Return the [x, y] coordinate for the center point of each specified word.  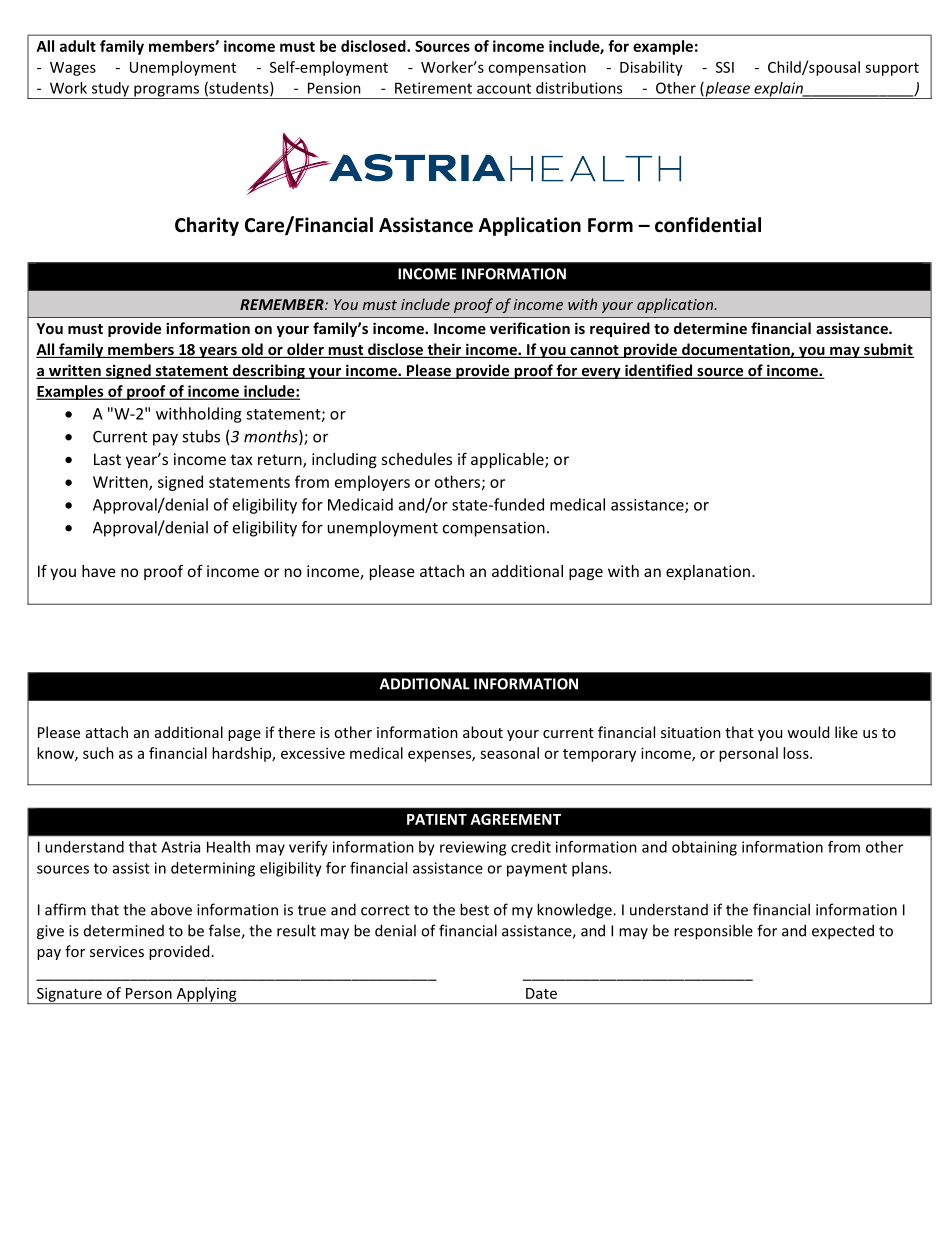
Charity [207, 226]
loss [797, 753]
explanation [708, 572]
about [483, 732]
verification [530, 328]
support [892, 69]
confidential [708, 225]
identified [659, 371]
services [117, 951]
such [98, 753]
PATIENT [437, 819]
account [504, 88]
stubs [201, 436]
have [99, 571]
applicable [508, 460]
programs [167, 92]
